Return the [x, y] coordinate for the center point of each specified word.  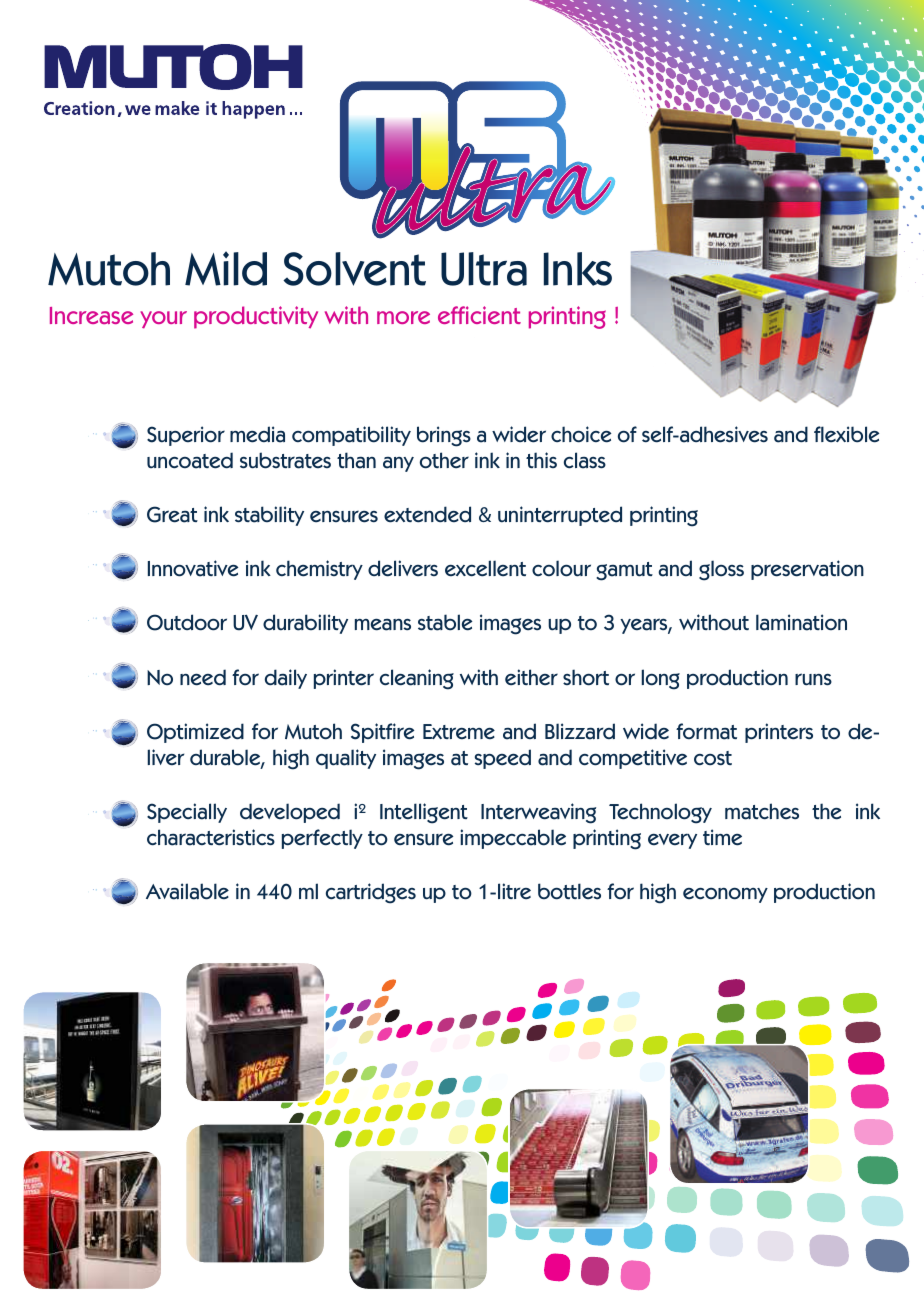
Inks [578, 269]
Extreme [459, 732]
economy [725, 895]
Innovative [193, 568]
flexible [846, 434]
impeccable [513, 839]
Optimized [195, 733]
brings [444, 436]
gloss [721, 570]
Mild [226, 268]
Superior [186, 436]
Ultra [484, 269]
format [706, 731]
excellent [485, 568]
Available [187, 891]
